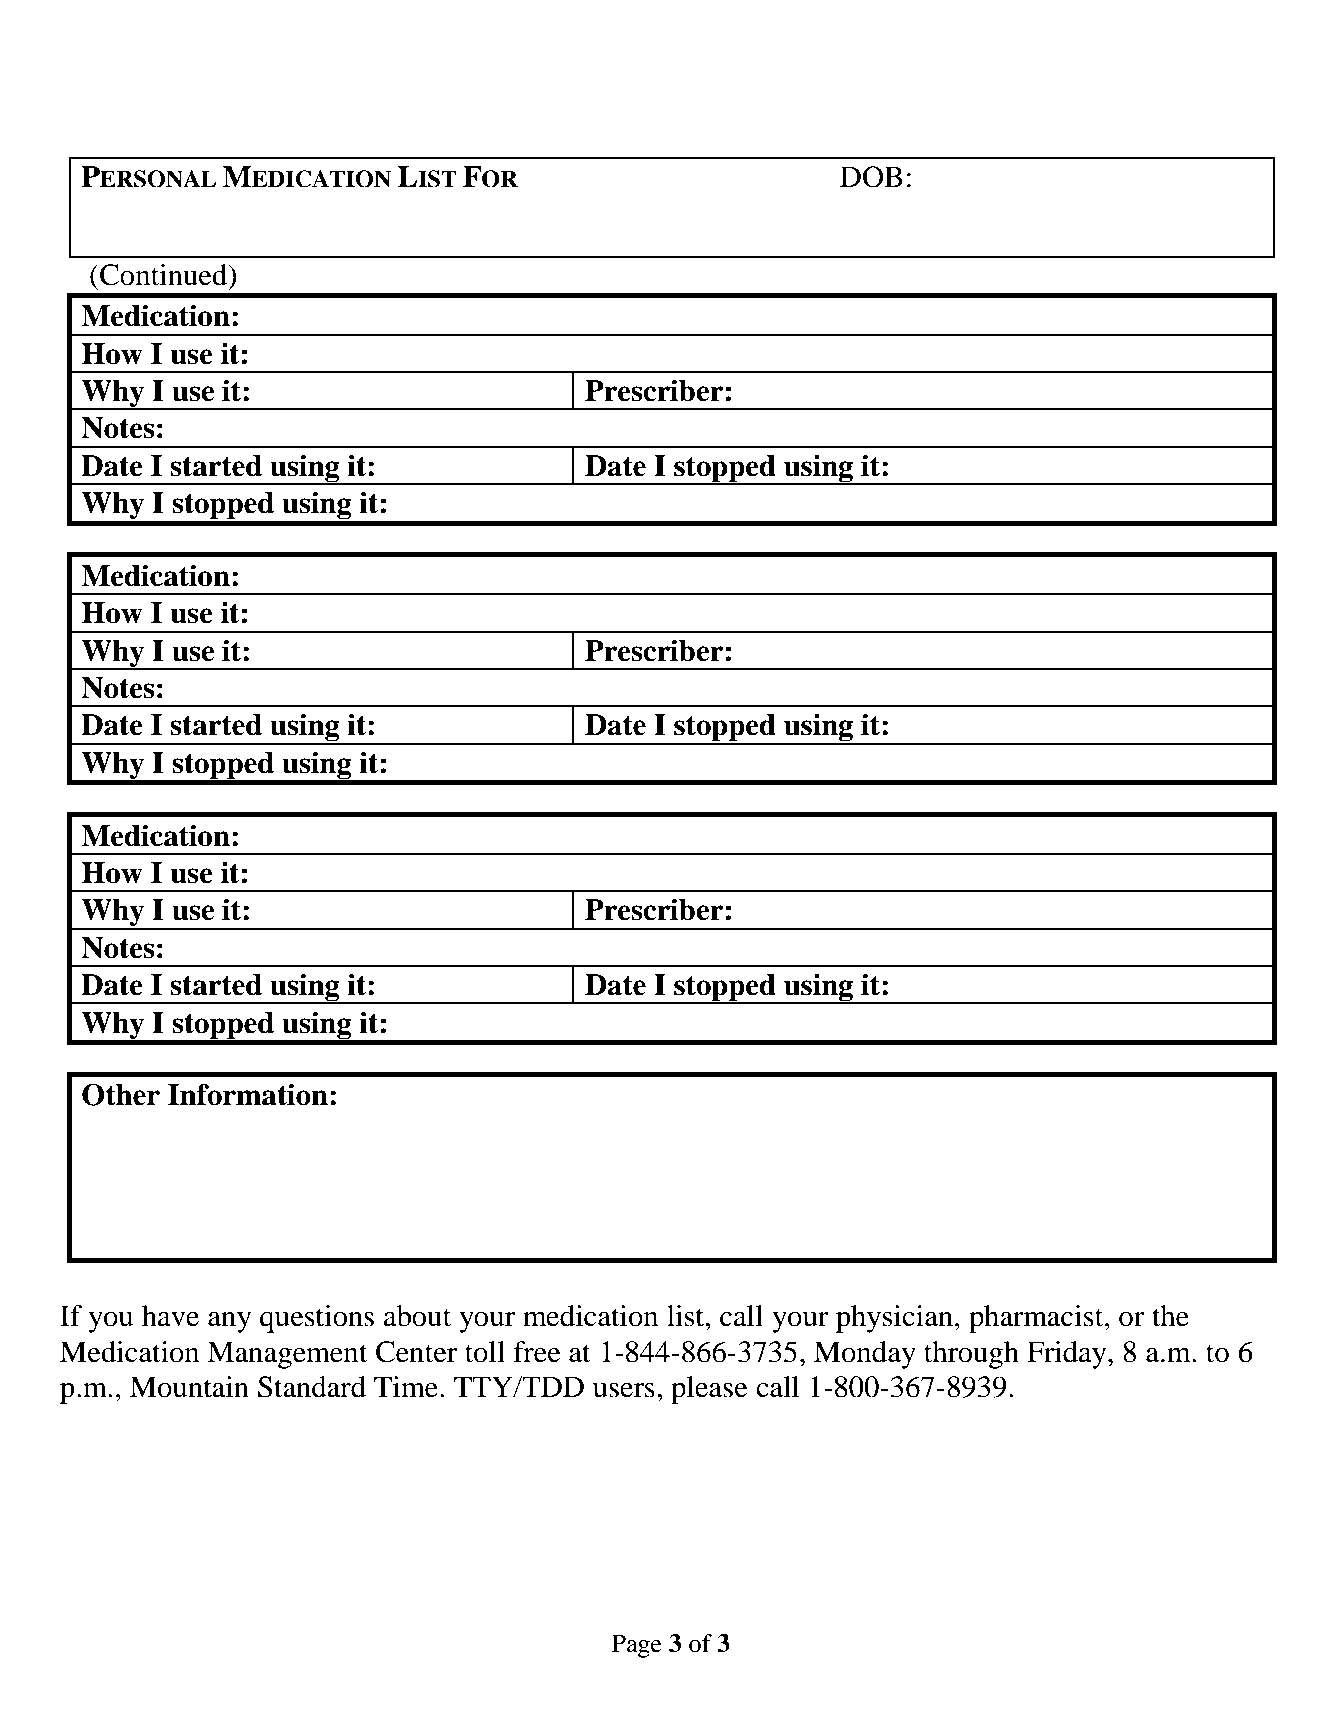  I want to click on Page, so click(637, 1646).
